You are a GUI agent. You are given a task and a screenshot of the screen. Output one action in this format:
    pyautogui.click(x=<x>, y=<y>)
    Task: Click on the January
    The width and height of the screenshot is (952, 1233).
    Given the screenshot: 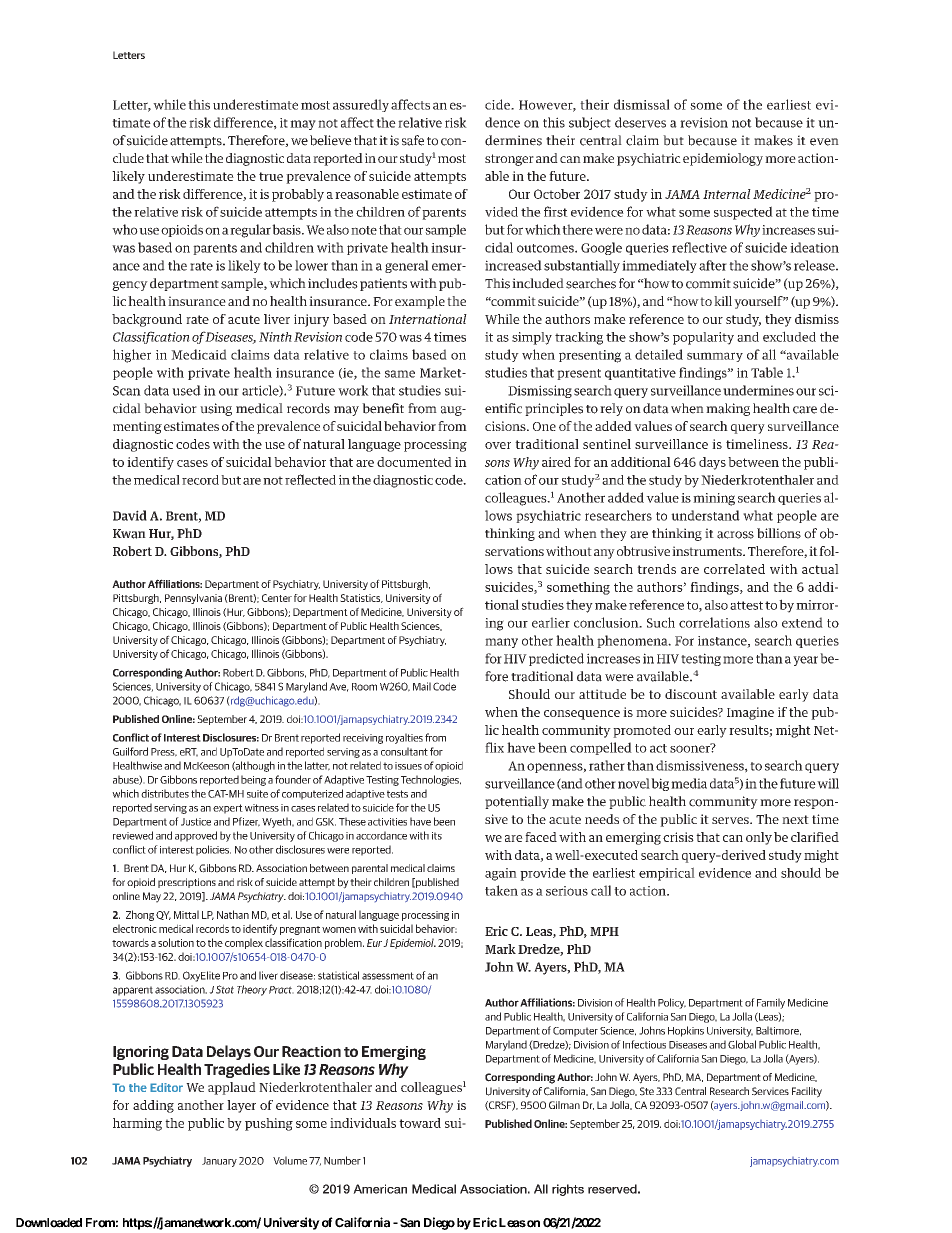 What is the action you would take?
    pyautogui.click(x=219, y=1162)
